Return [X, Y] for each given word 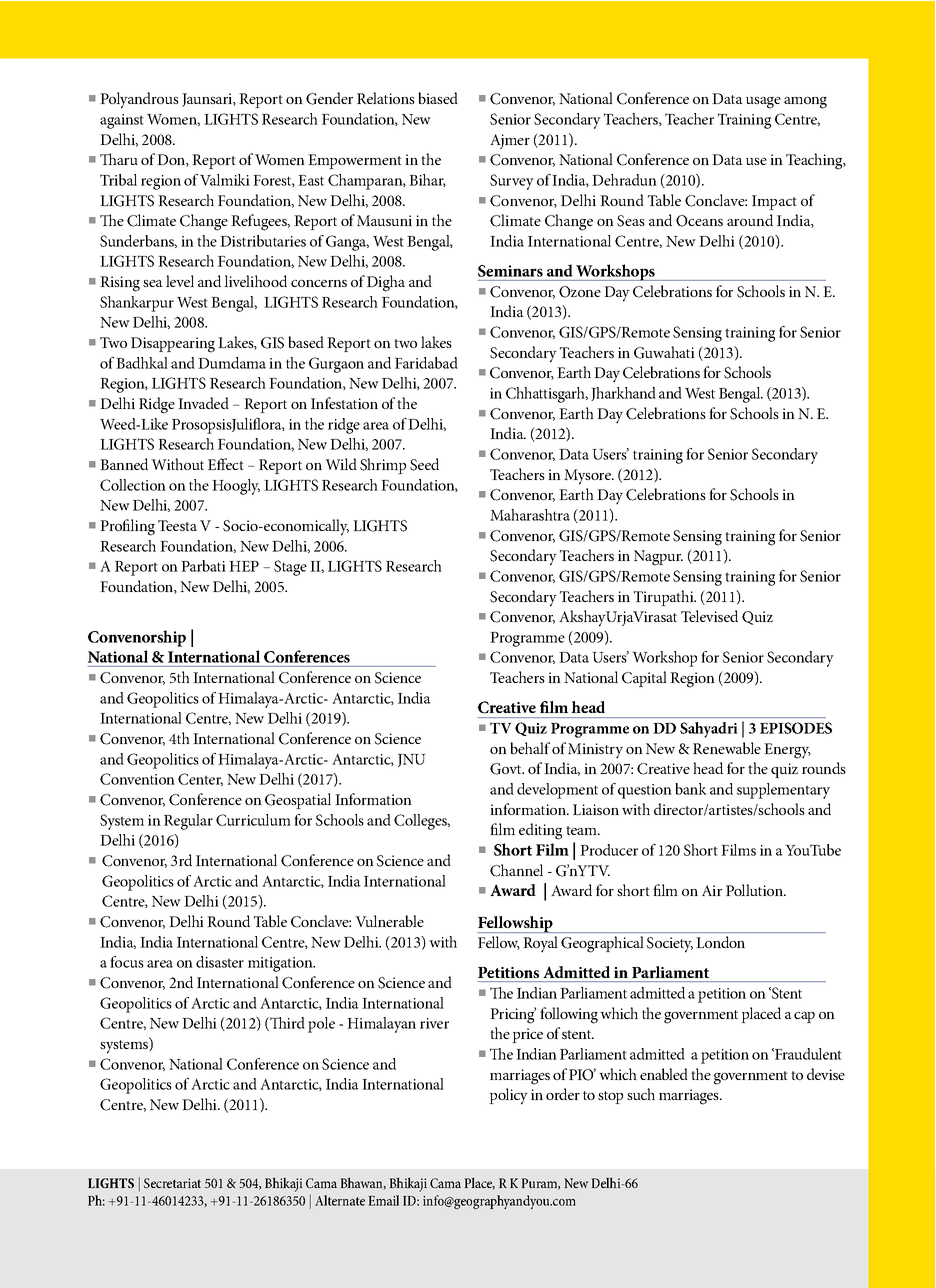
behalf [530, 748]
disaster [220, 962]
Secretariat [172, 1183]
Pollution [756, 890]
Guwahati [664, 352]
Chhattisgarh [546, 395]
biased [438, 98]
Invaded [203, 403]
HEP [244, 566]
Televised [709, 616]
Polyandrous [139, 100]
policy [508, 1096]
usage [763, 103]
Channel [516, 870]
